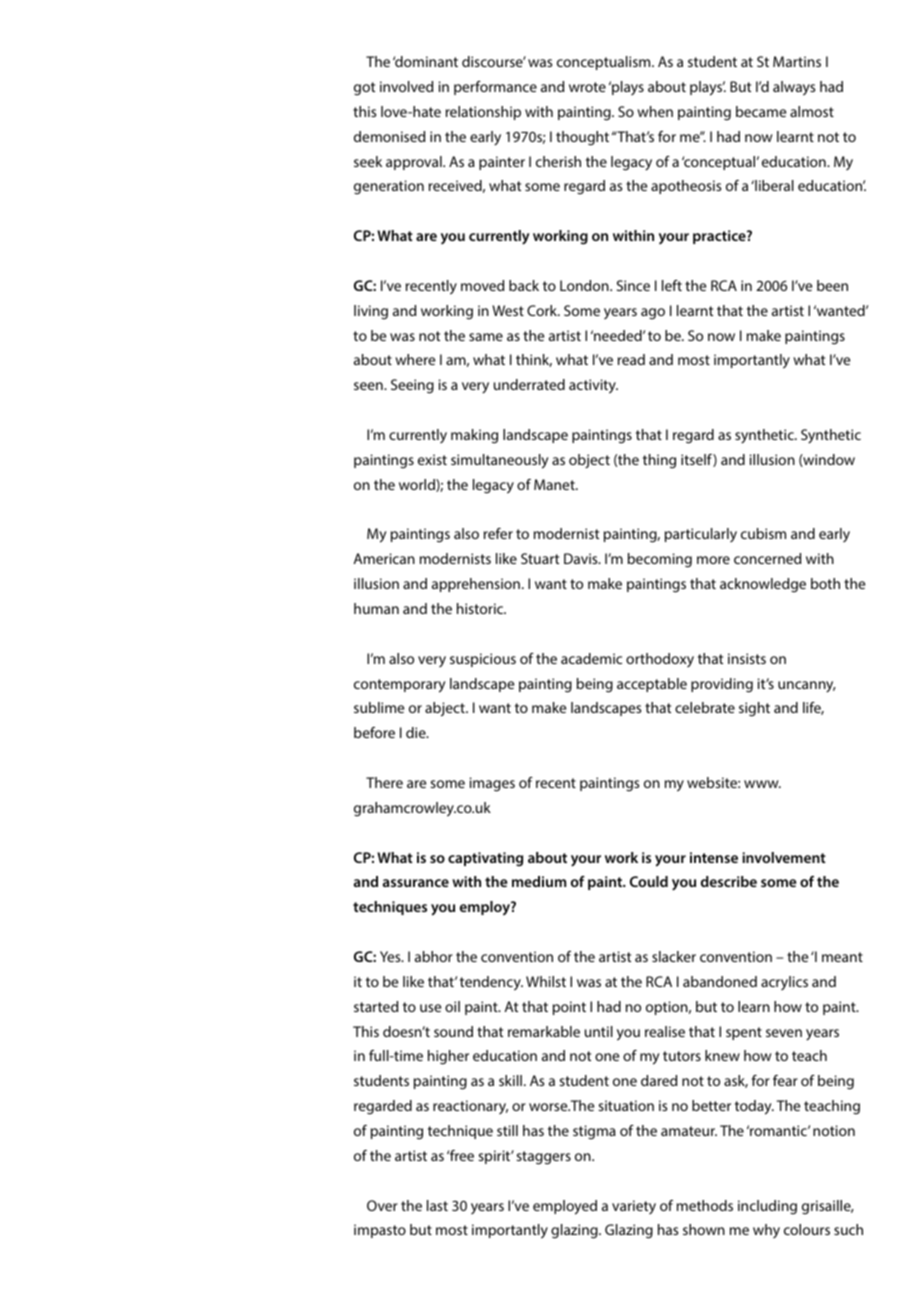 This image has height=1308, width=924. Describe the element at coordinates (794, 88) in the image. I see `always` at that location.
